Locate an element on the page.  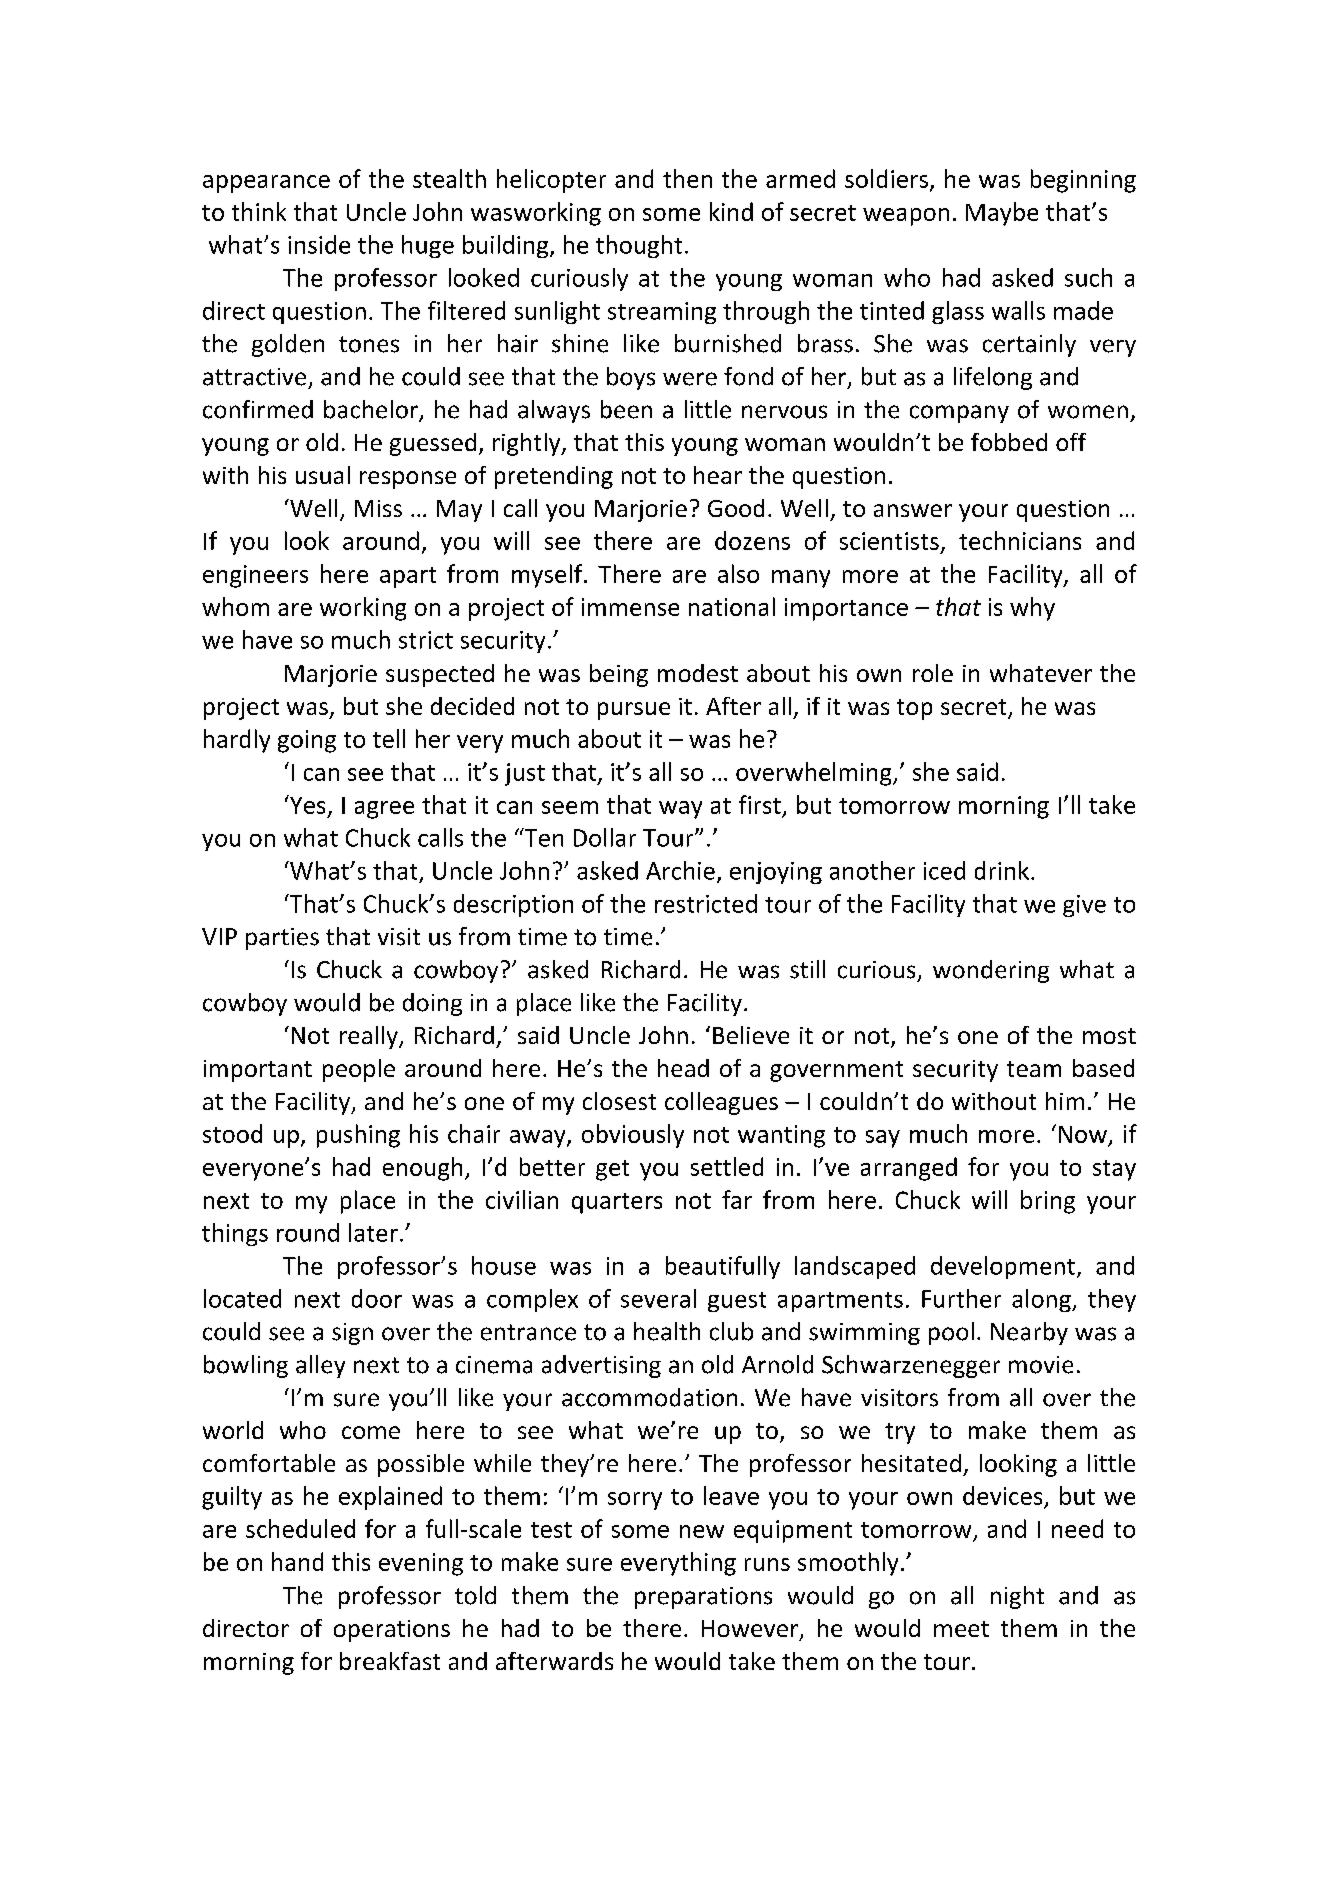
operations is located at coordinates (392, 1631).
